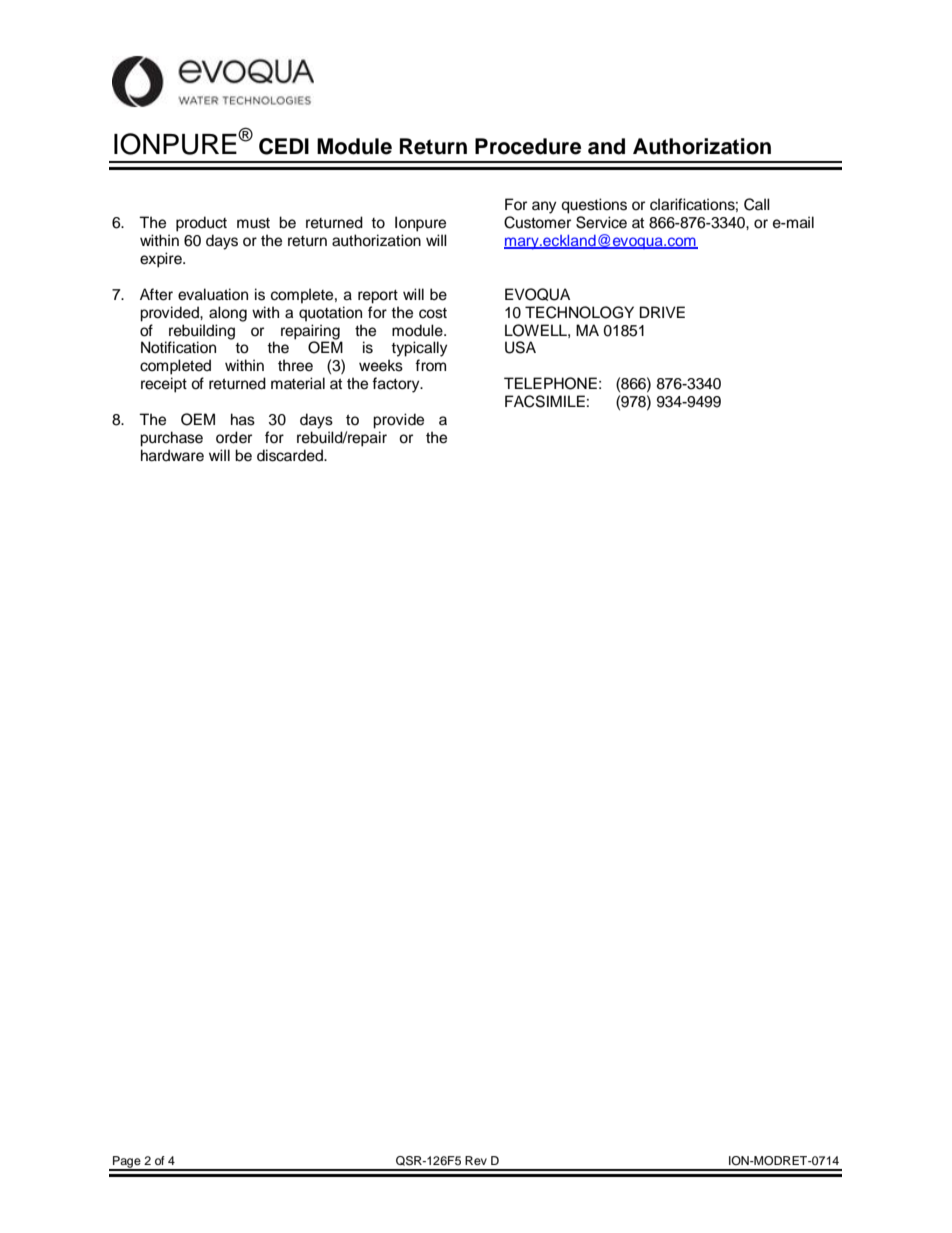 This screenshot has height=1233, width=952. I want to click on product, so click(201, 224).
